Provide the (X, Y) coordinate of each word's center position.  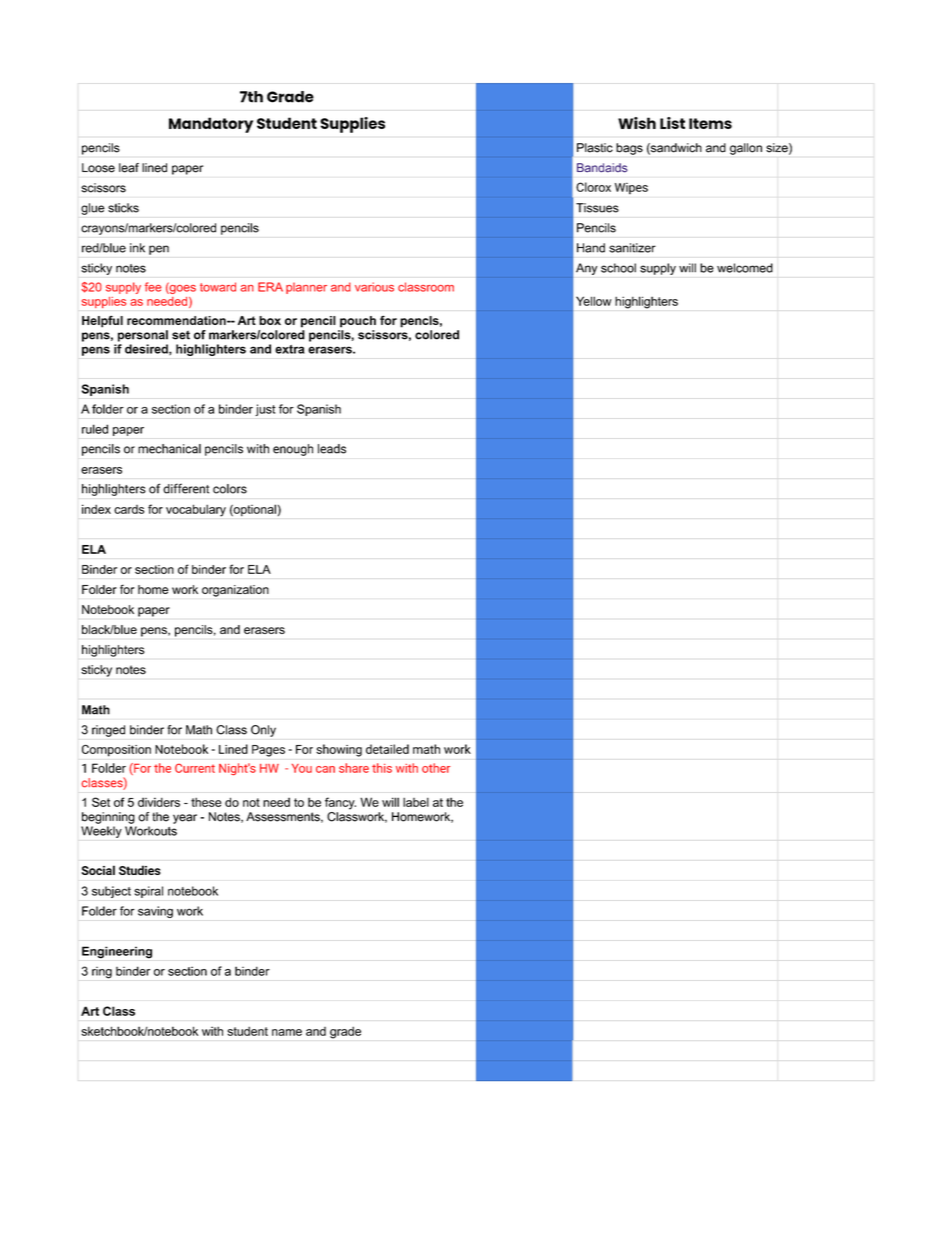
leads (332, 449)
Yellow (594, 301)
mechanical (169, 449)
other (436, 768)
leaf (129, 168)
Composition (116, 750)
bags (629, 149)
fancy (340, 803)
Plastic (595, 148)
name (287, 1032)
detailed (387, 749)
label (416, 802)
